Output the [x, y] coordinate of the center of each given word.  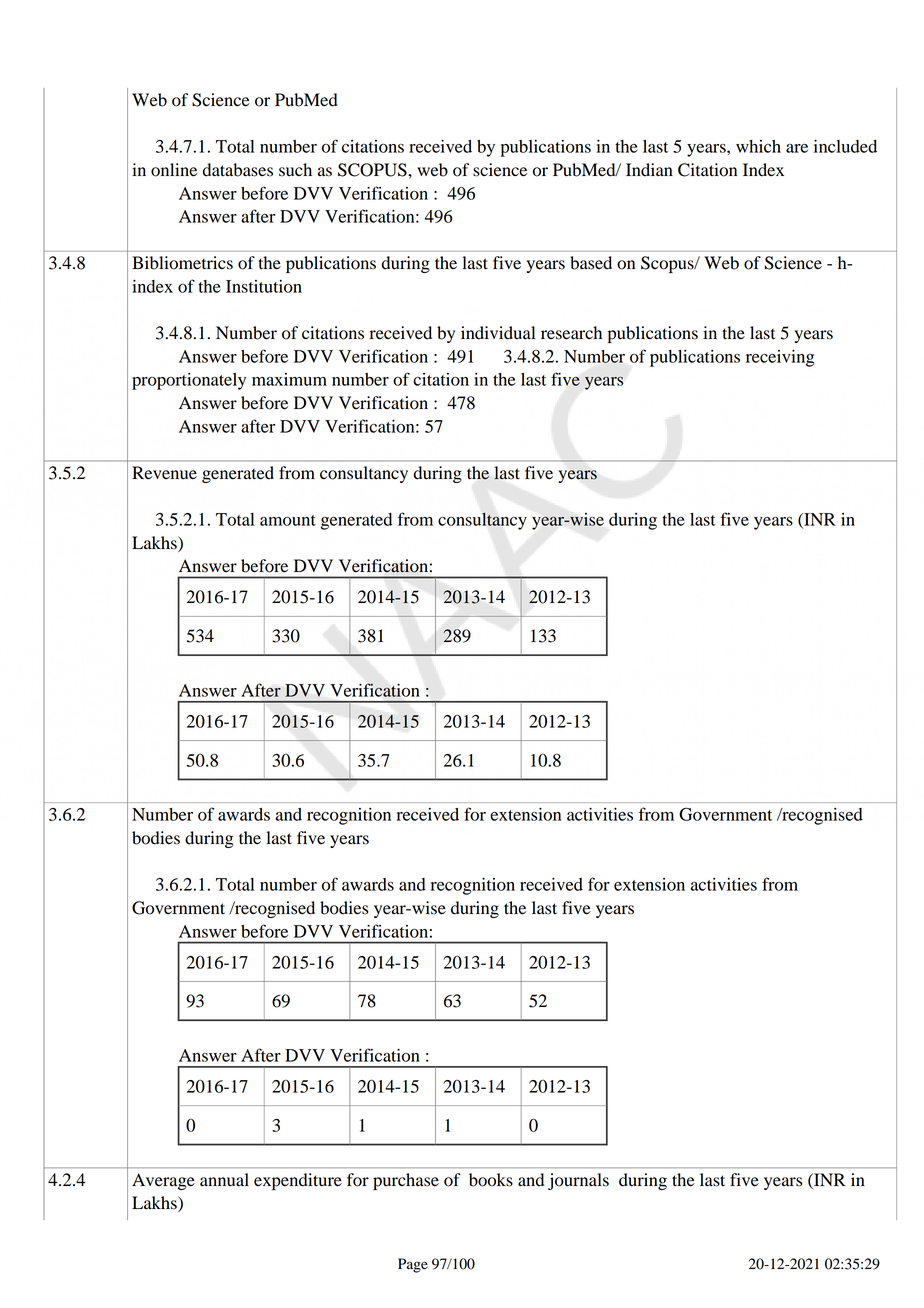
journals [578, 1181]
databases [238, 170]
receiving [780, 358]
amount [288, 520]
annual [224, 1180]
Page [413, 1265]
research [571, 333]
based [591, 263]
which [758, 146]
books [491, 1180]
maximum [289, 379]
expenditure [298, 1181]
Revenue [164, 473]
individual [498, 333]
